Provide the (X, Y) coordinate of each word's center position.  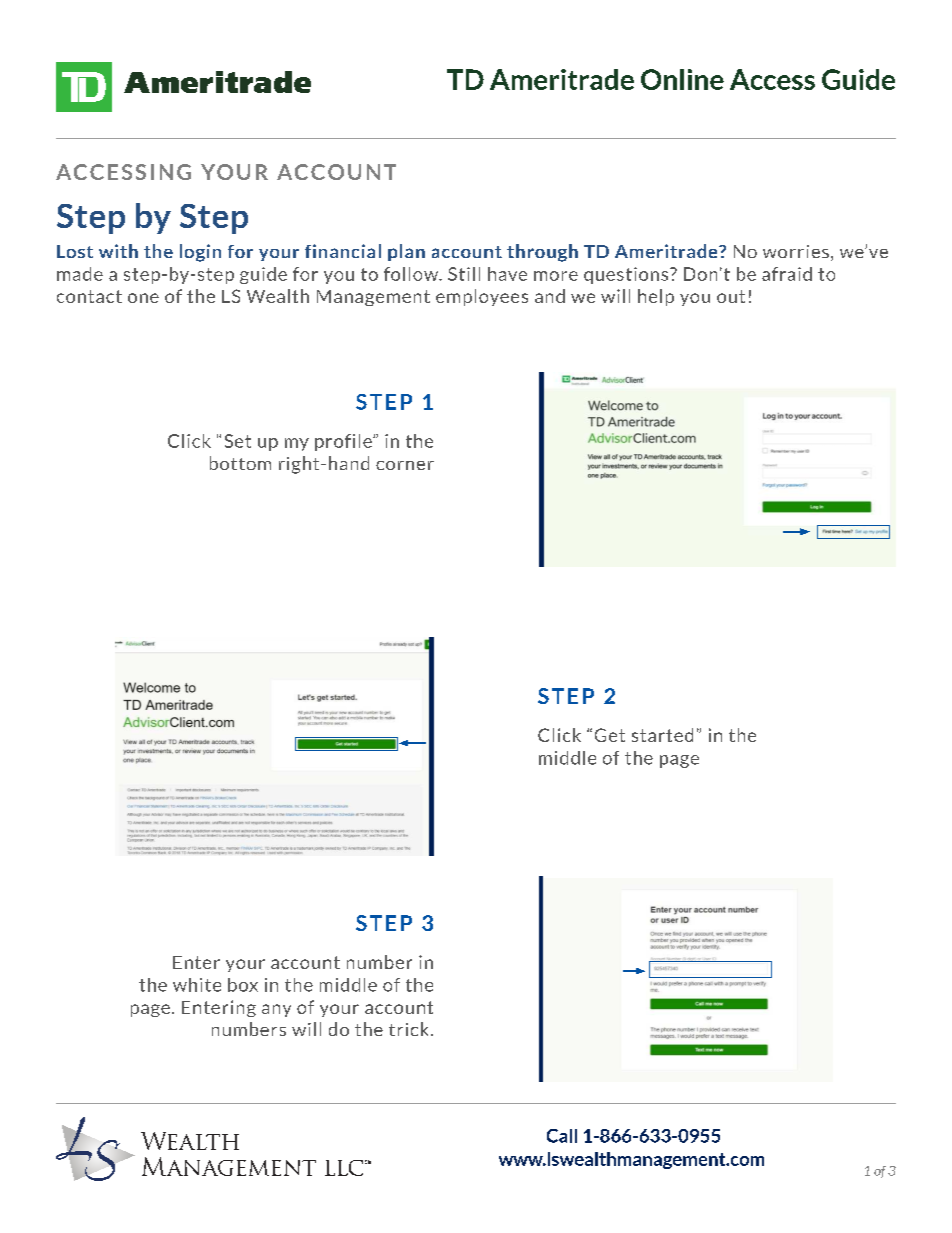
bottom (240, 463)
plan (406, 252)
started (662, 735)
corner (405, 465)
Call (562, 1136)
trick (408, 1029)
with (118, 251)
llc (344, 1168)
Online (682, 79)
